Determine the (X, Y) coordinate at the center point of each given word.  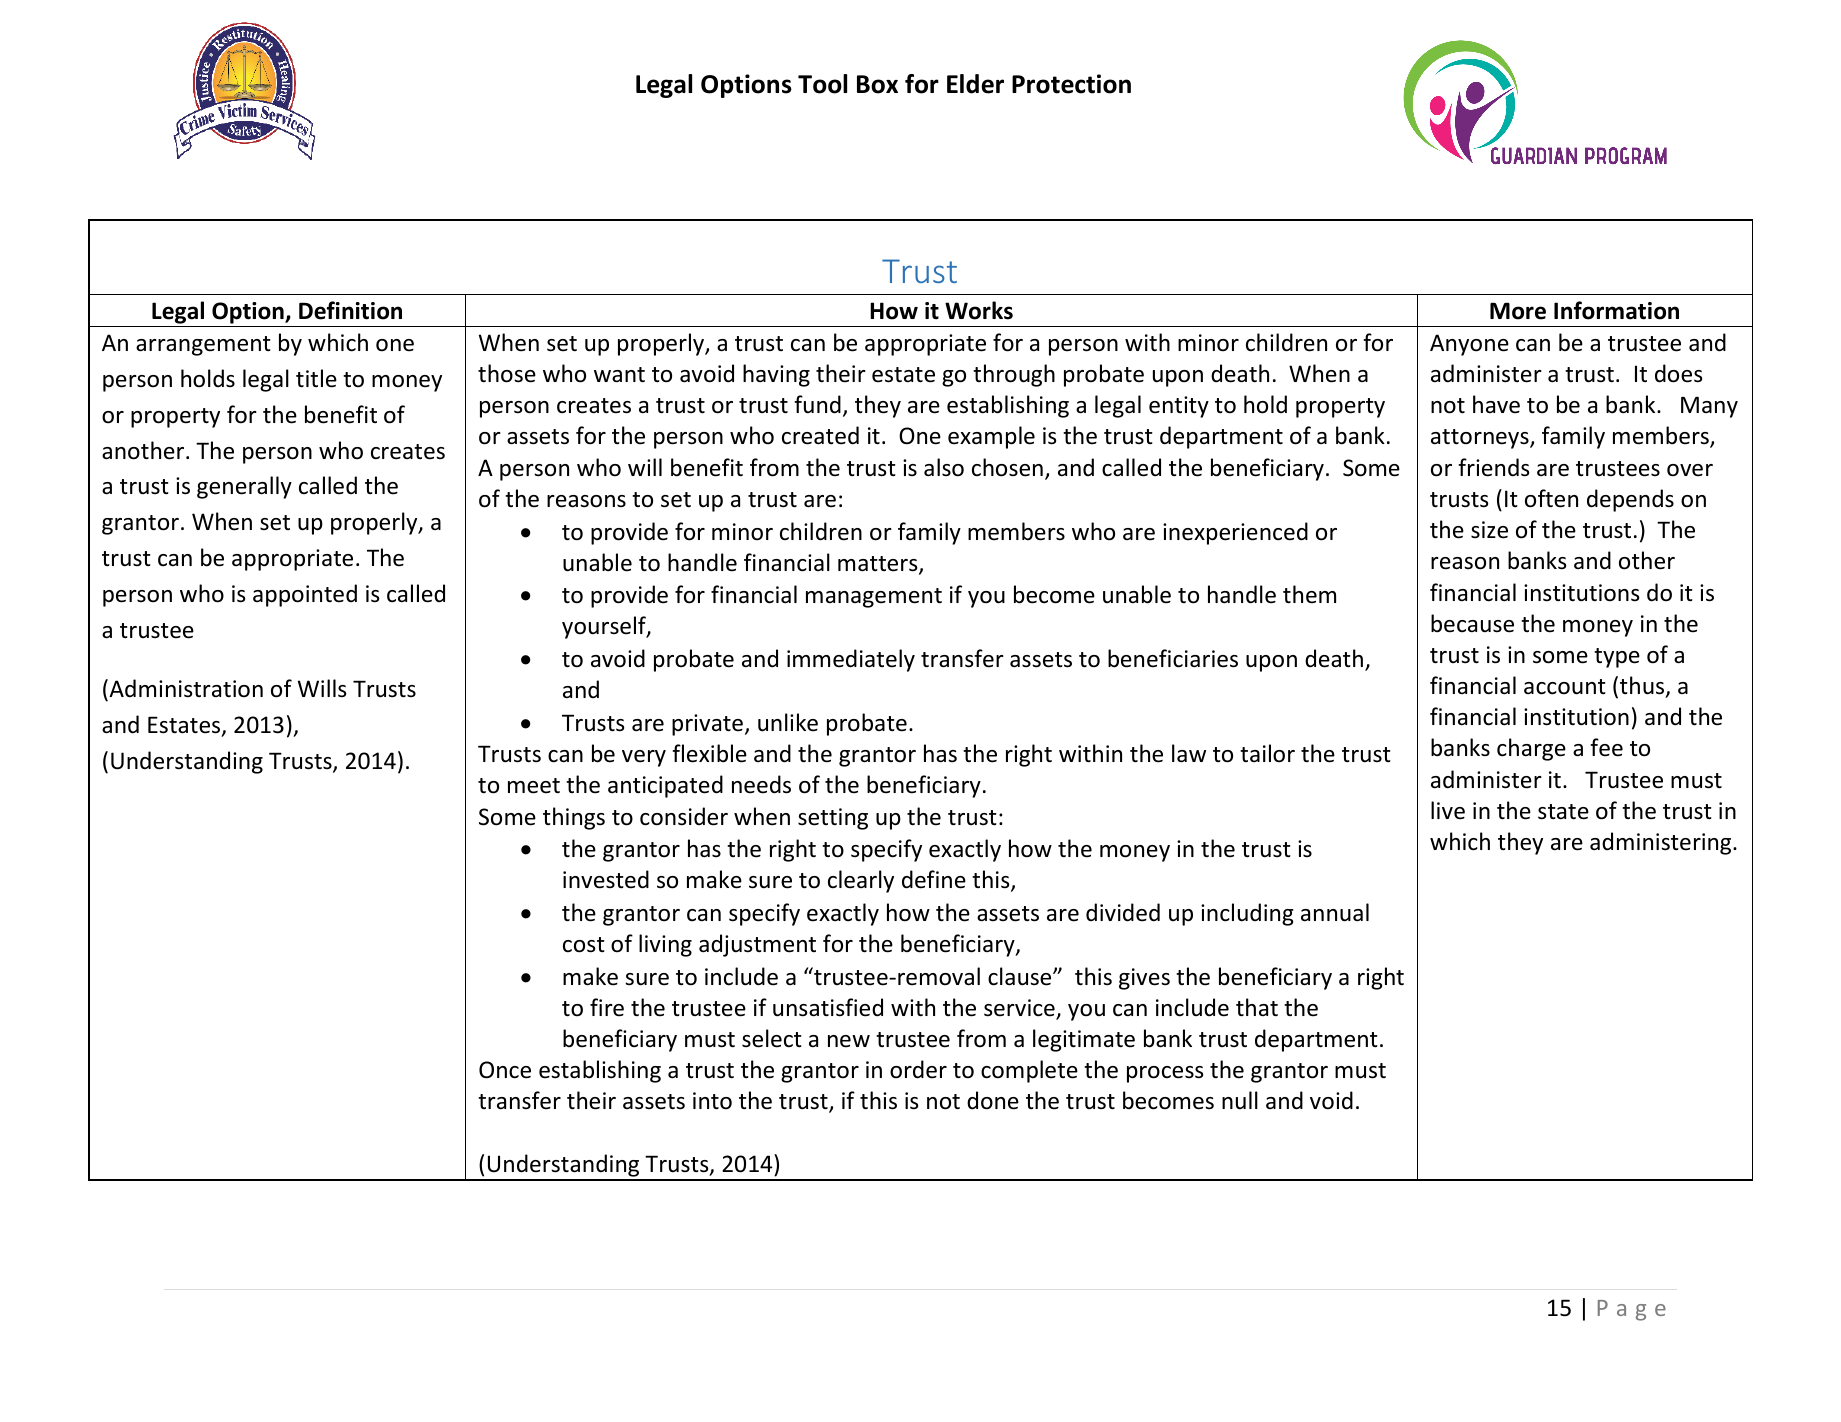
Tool (822, 84)
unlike (788, 722)
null (1240, 1100)
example (991, 437)
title (316, 378)
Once (505, 1070)
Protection (1071, 84)
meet (534, 786)
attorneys (1481, 439)
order (918, 1069)
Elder (975, 84)
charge (1531, 749)
